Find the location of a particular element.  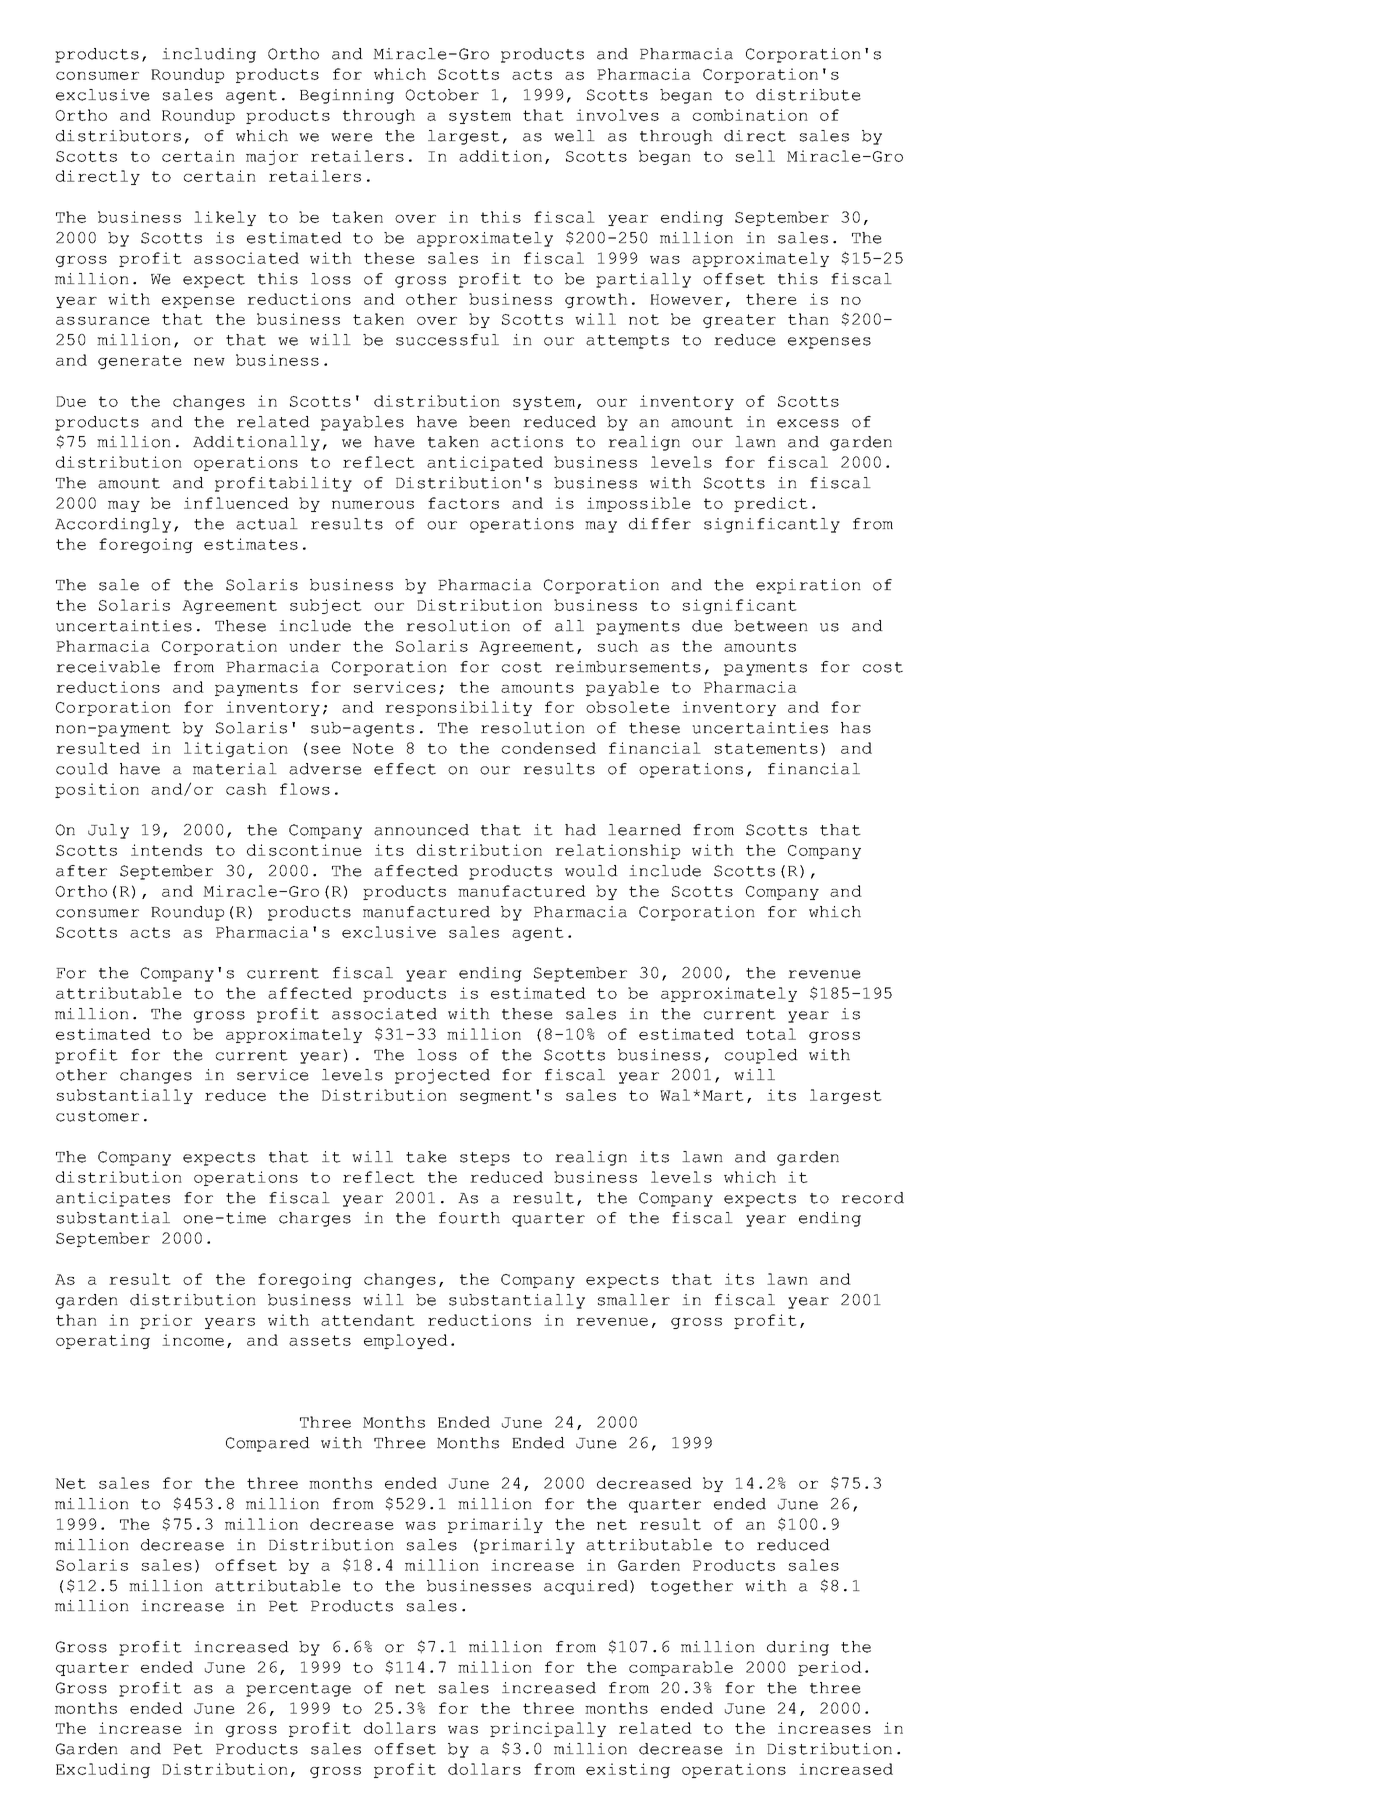

combination is located at coordinates (750, 115).
